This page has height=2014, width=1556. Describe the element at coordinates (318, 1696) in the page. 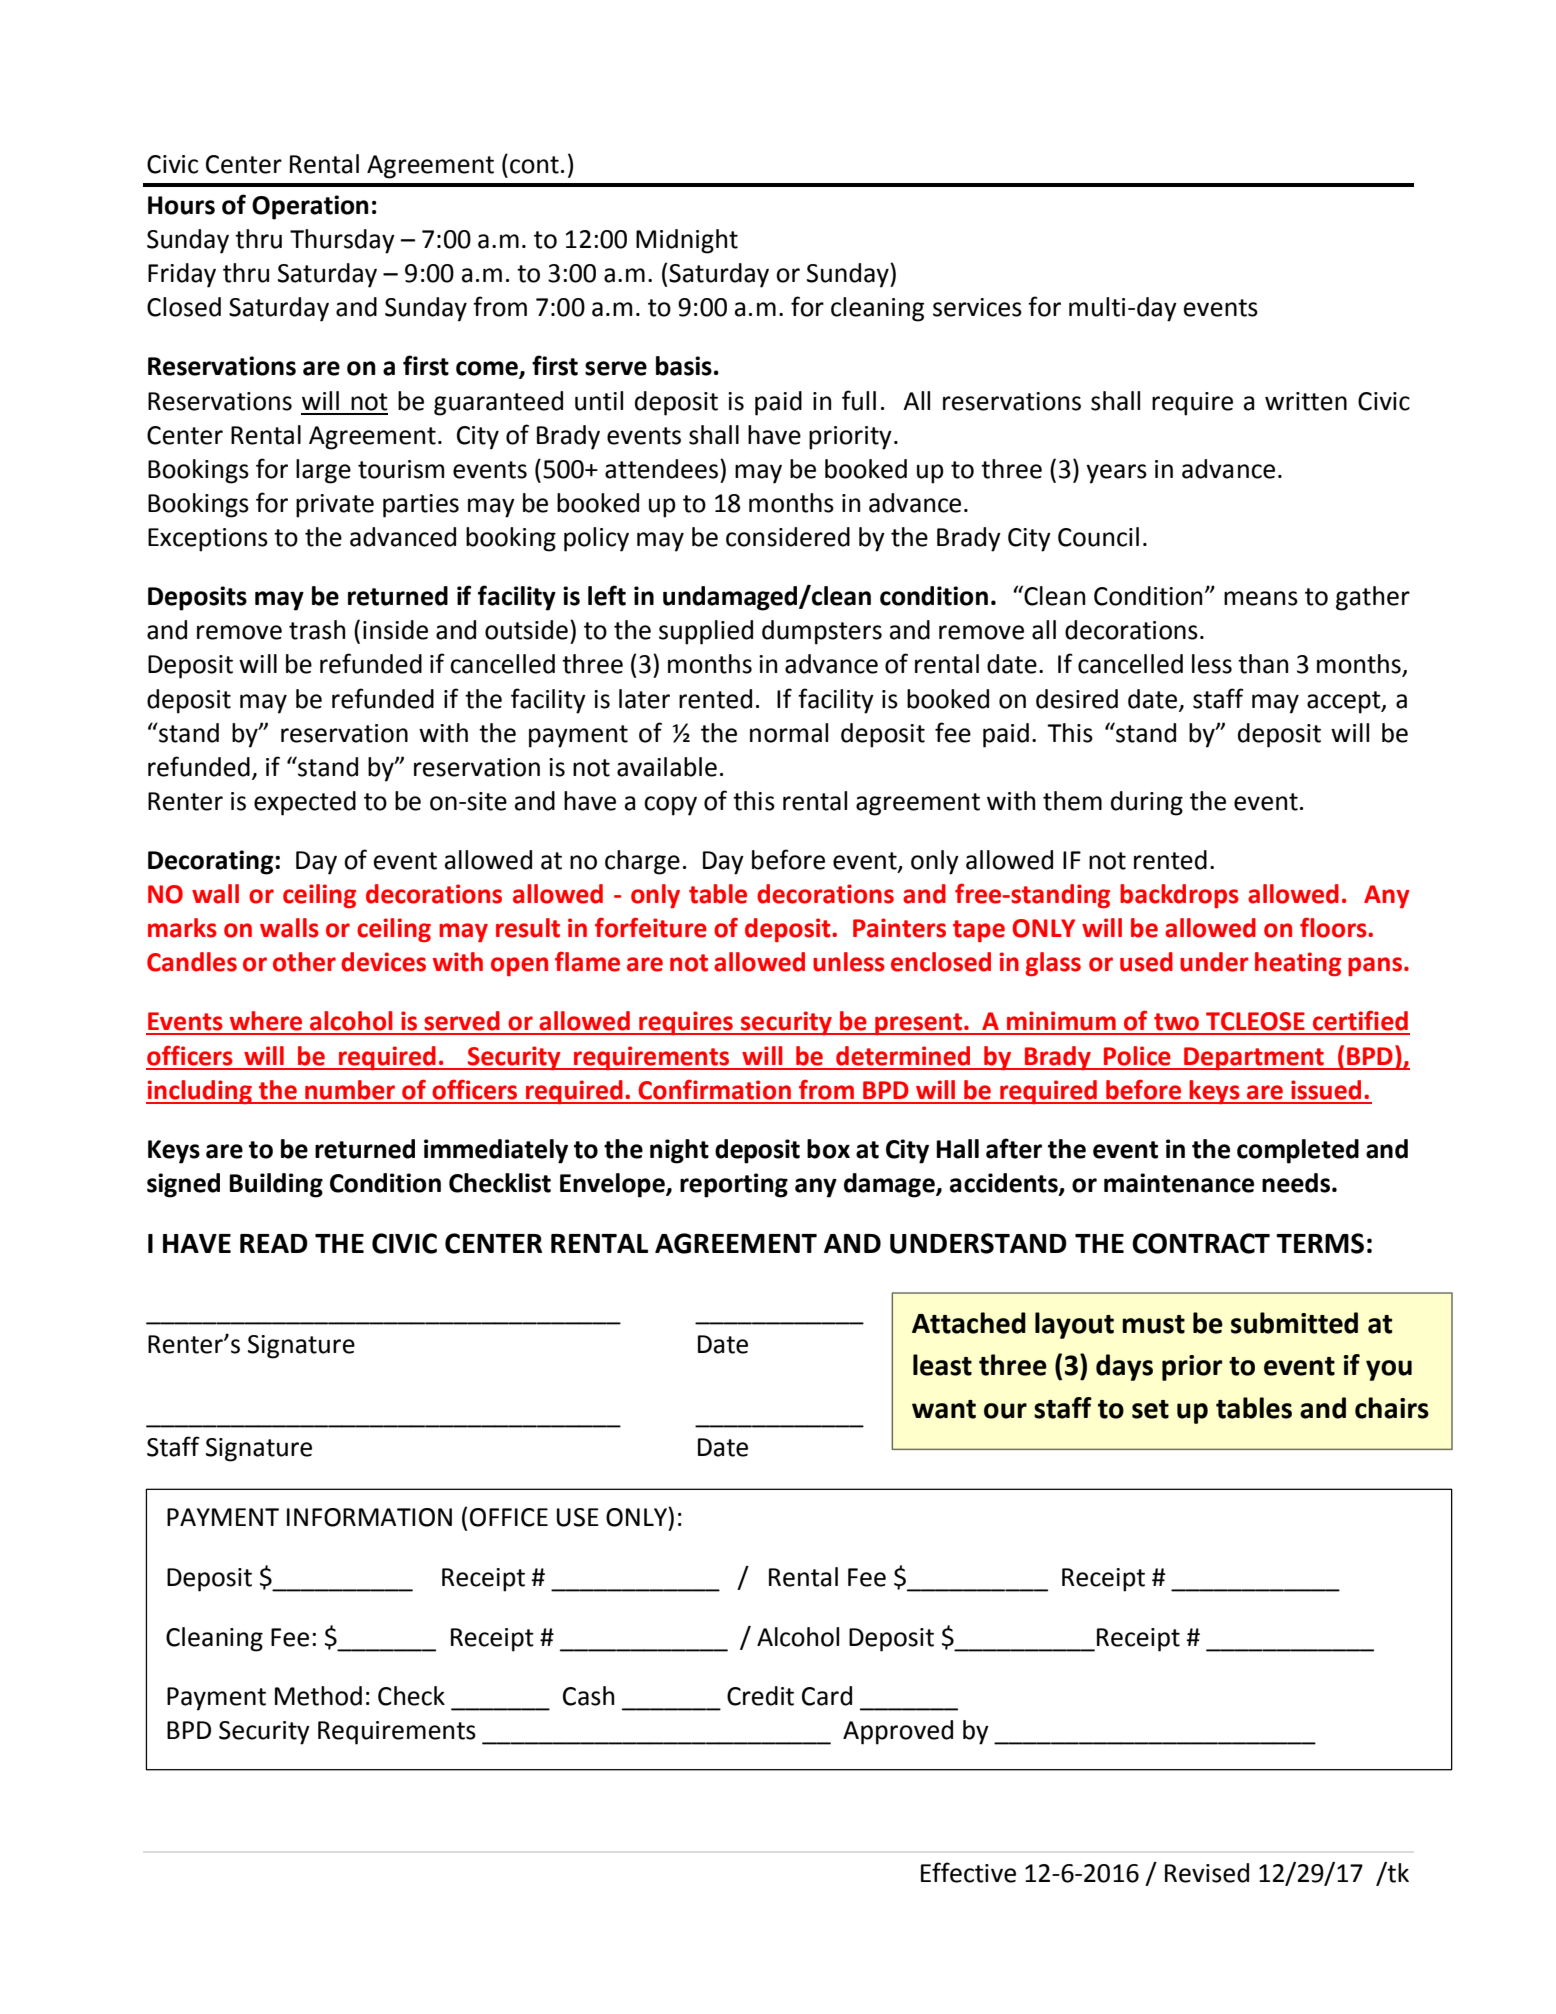

I see `Method` at that location.
